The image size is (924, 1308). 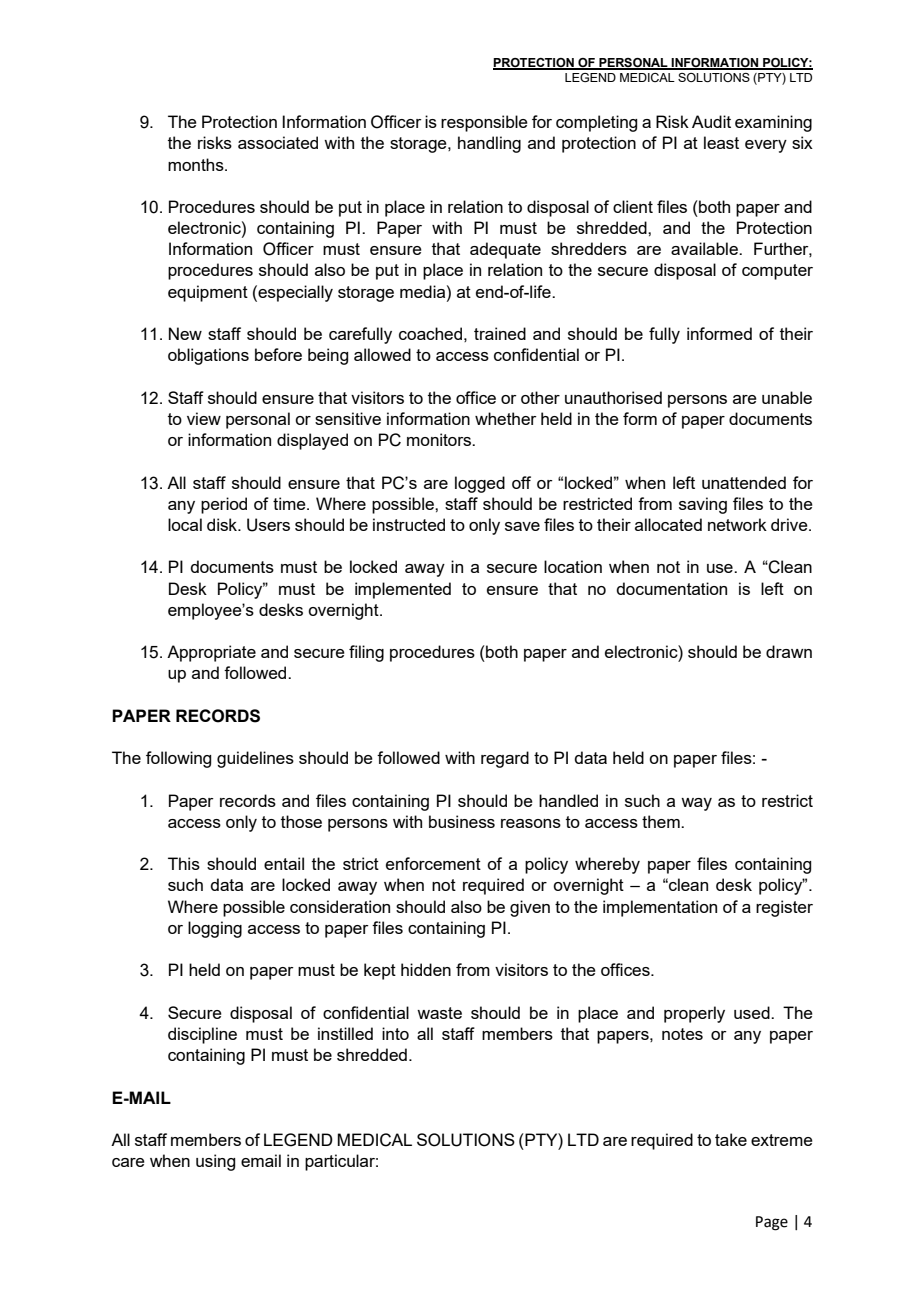 I want to click on associated, so click(x=278, y=142).
